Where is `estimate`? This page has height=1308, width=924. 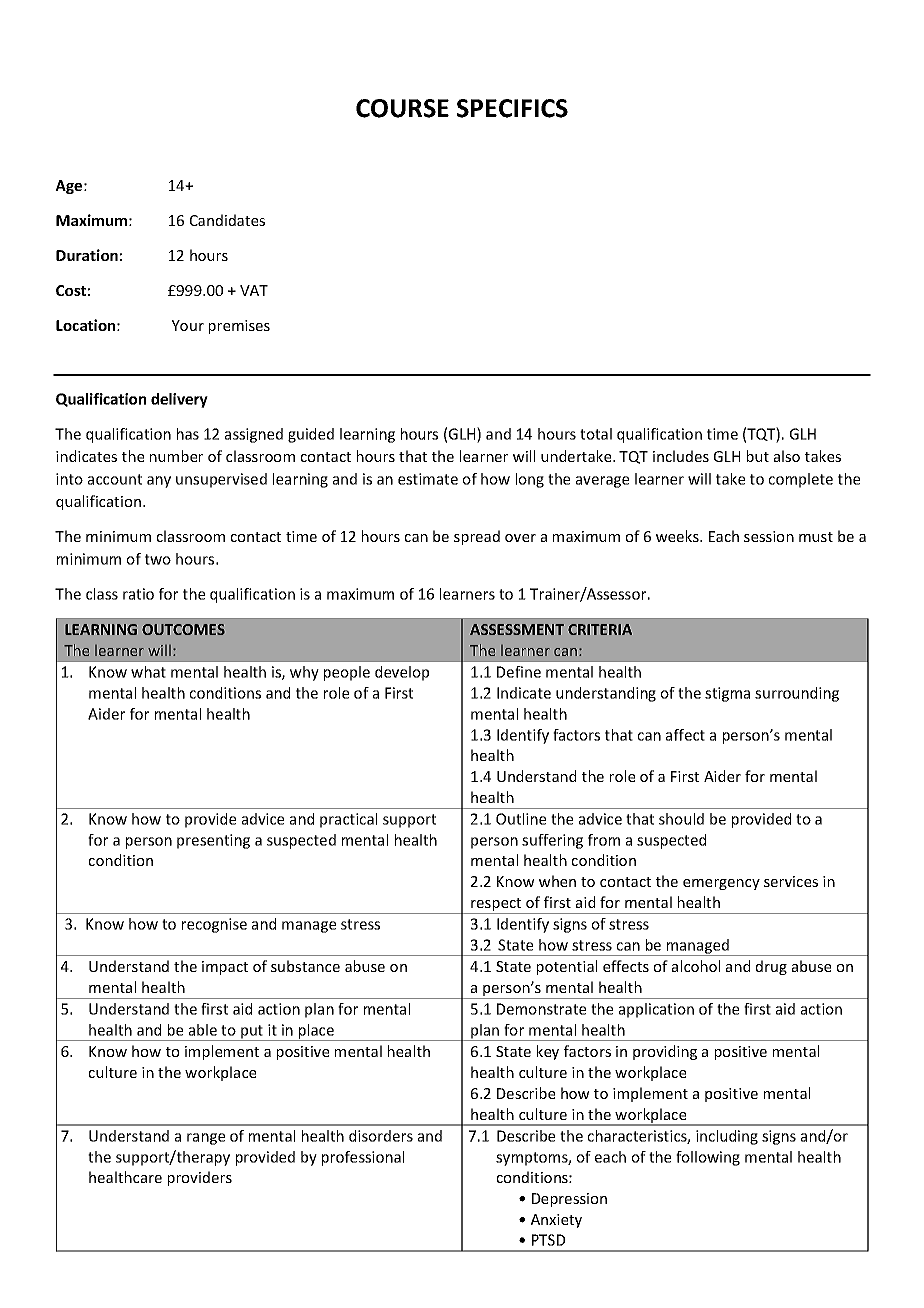 estimate is located at coordinates (428, 479).
